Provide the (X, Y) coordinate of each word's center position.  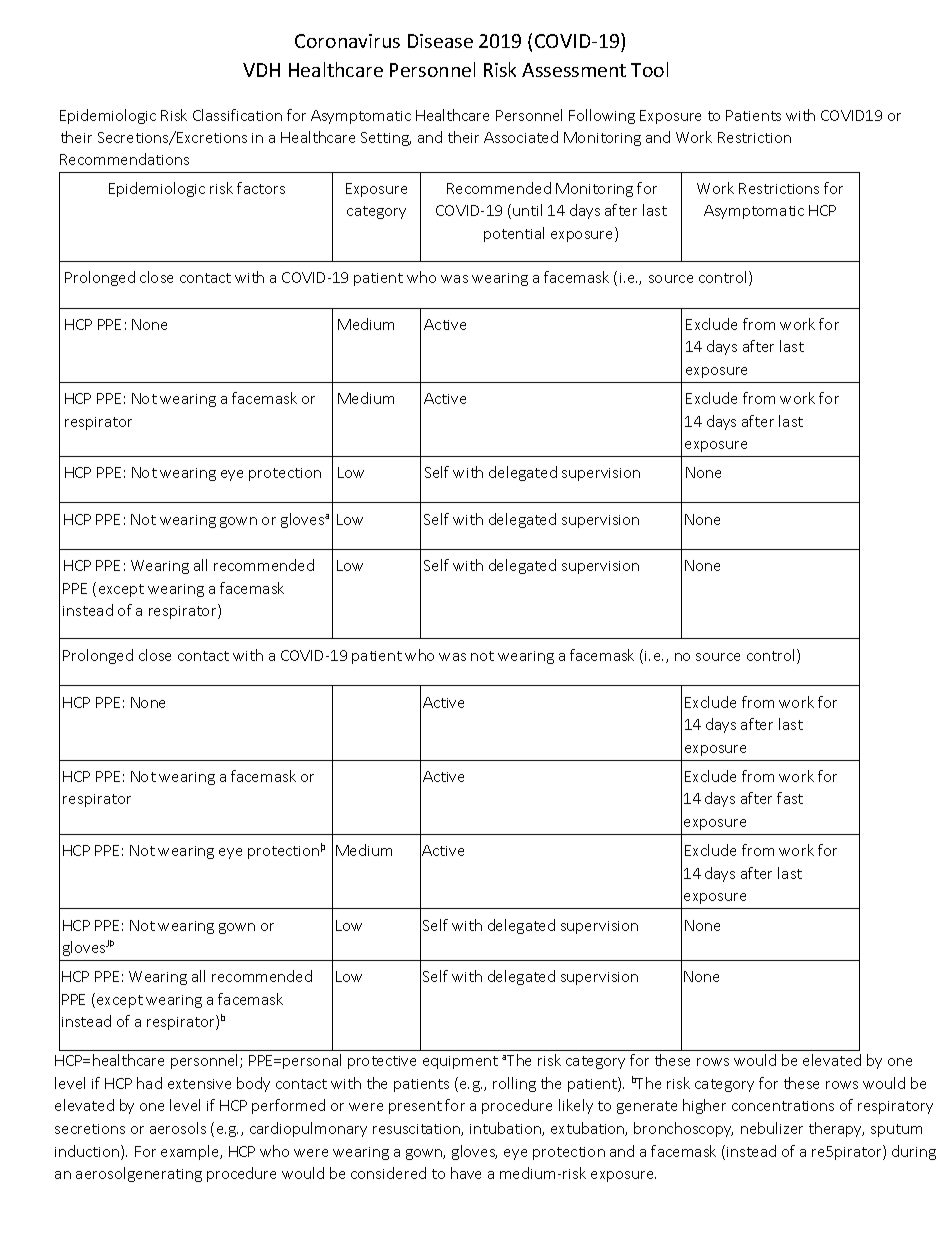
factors (261, 188)
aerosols (178, 1128)
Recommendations (124, 159)
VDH (261, 70)
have (466, 1173)
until (527, 210)
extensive (199, 1084)
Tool (649, 69)
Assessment (574, 70)
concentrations (783, 1106)
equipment (460, 1062)
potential (514, 234)
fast (790, 798)
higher (704, 1106)
